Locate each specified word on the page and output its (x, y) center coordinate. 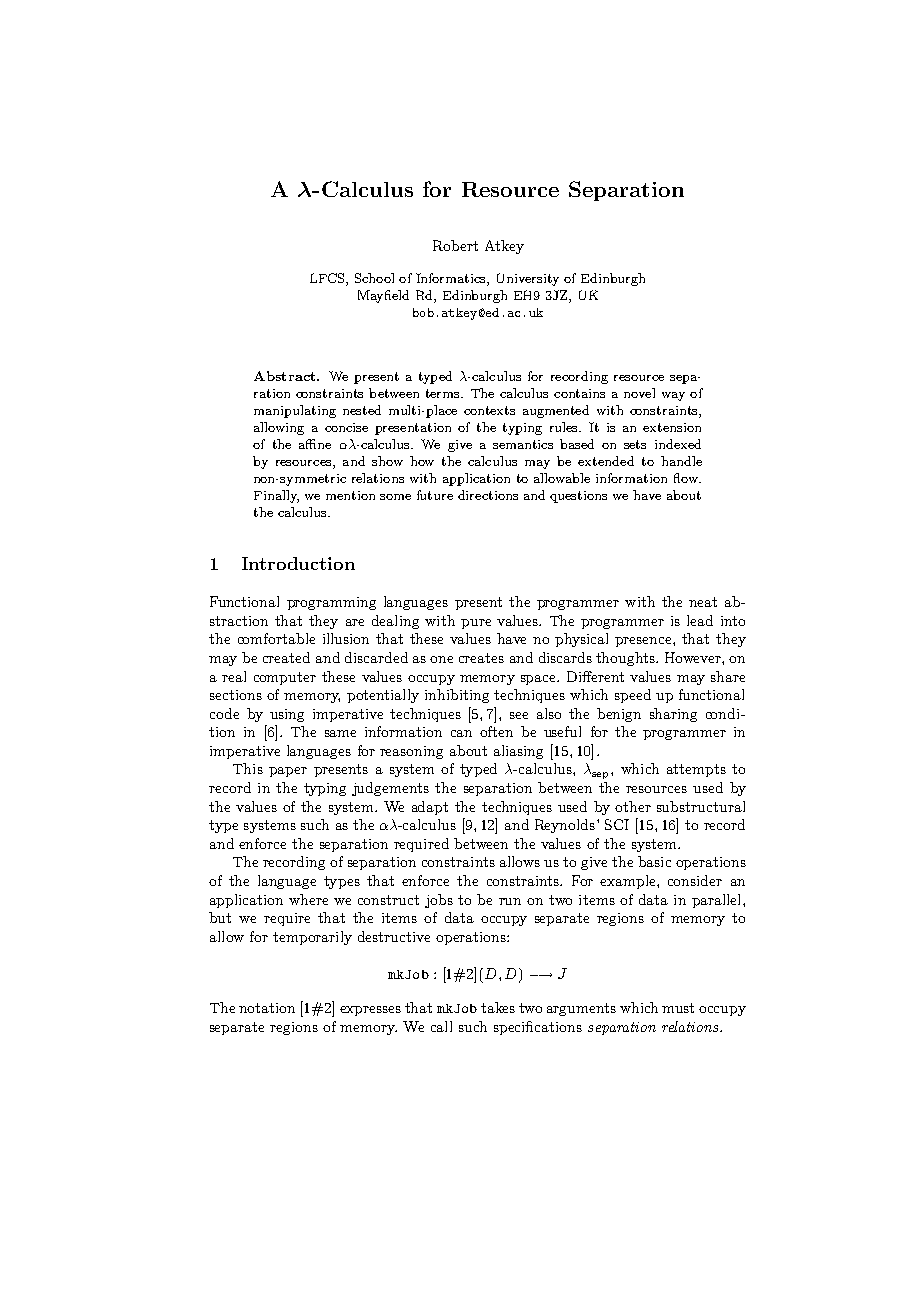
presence (644, 642)
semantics (523, 444)
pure (476, 624)
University (528, 279)
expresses (370, 1011)
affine (315, 444)
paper (288, 772)
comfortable (276, 638)
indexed (678, 444)
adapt (430, 808)
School (374, 278)
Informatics (452, 279)
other (633, 806)
